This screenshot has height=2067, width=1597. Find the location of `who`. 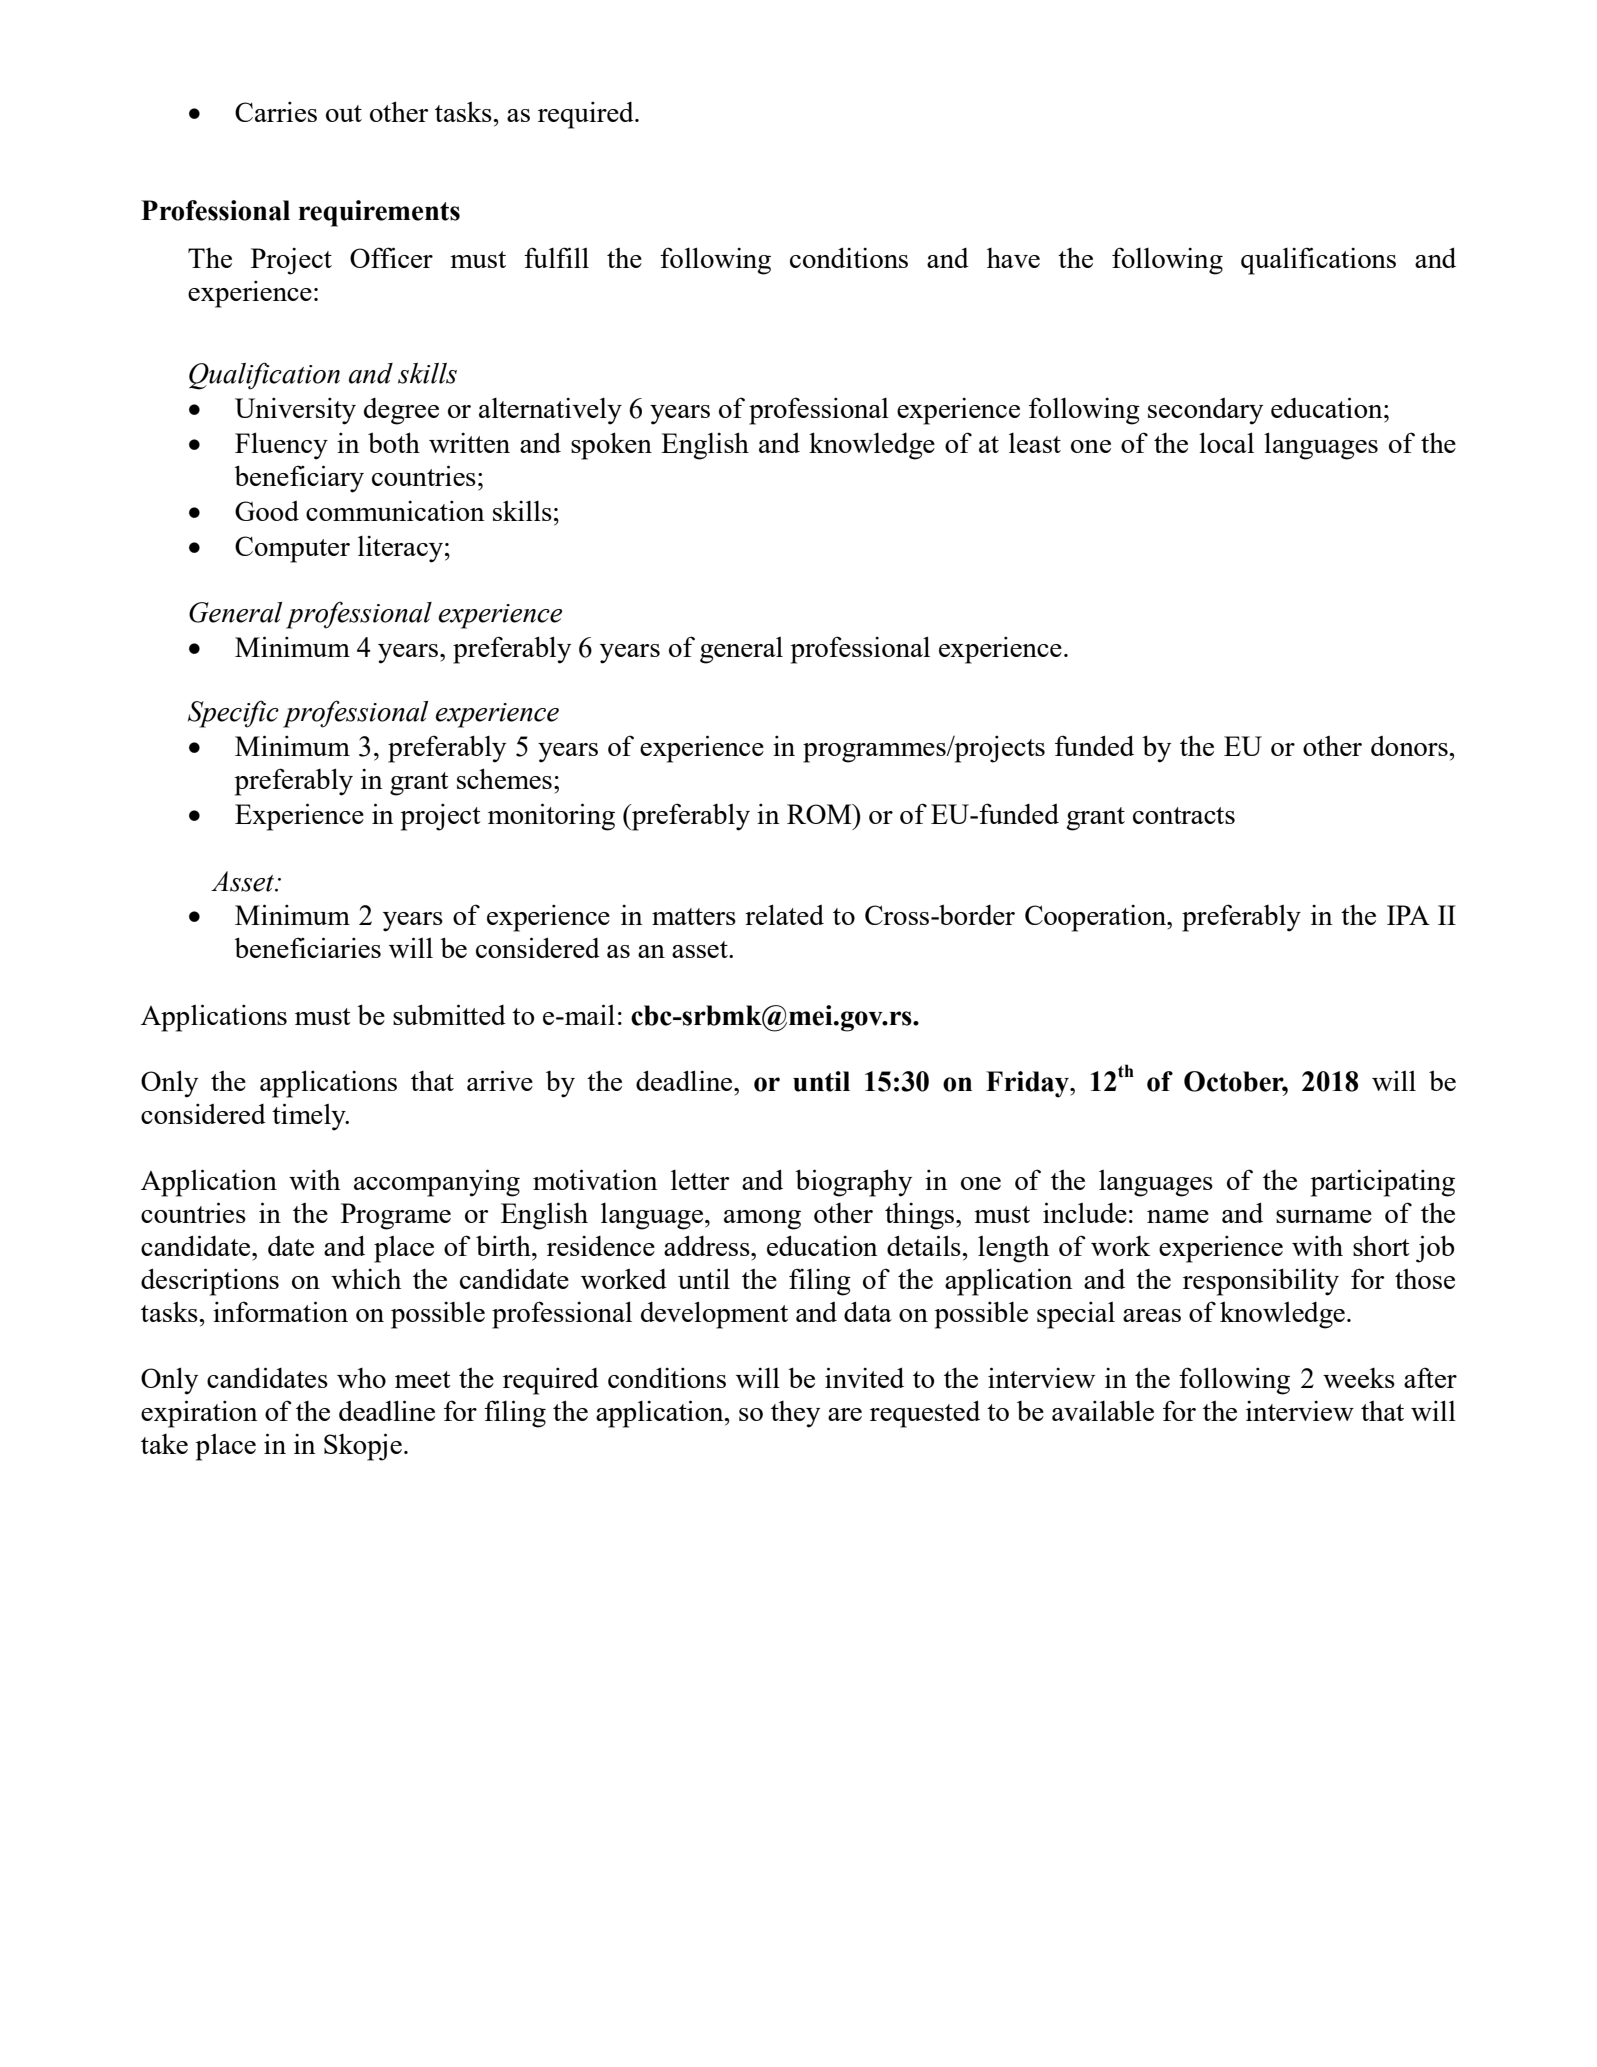

who is located at coordinates (361, 1378).
